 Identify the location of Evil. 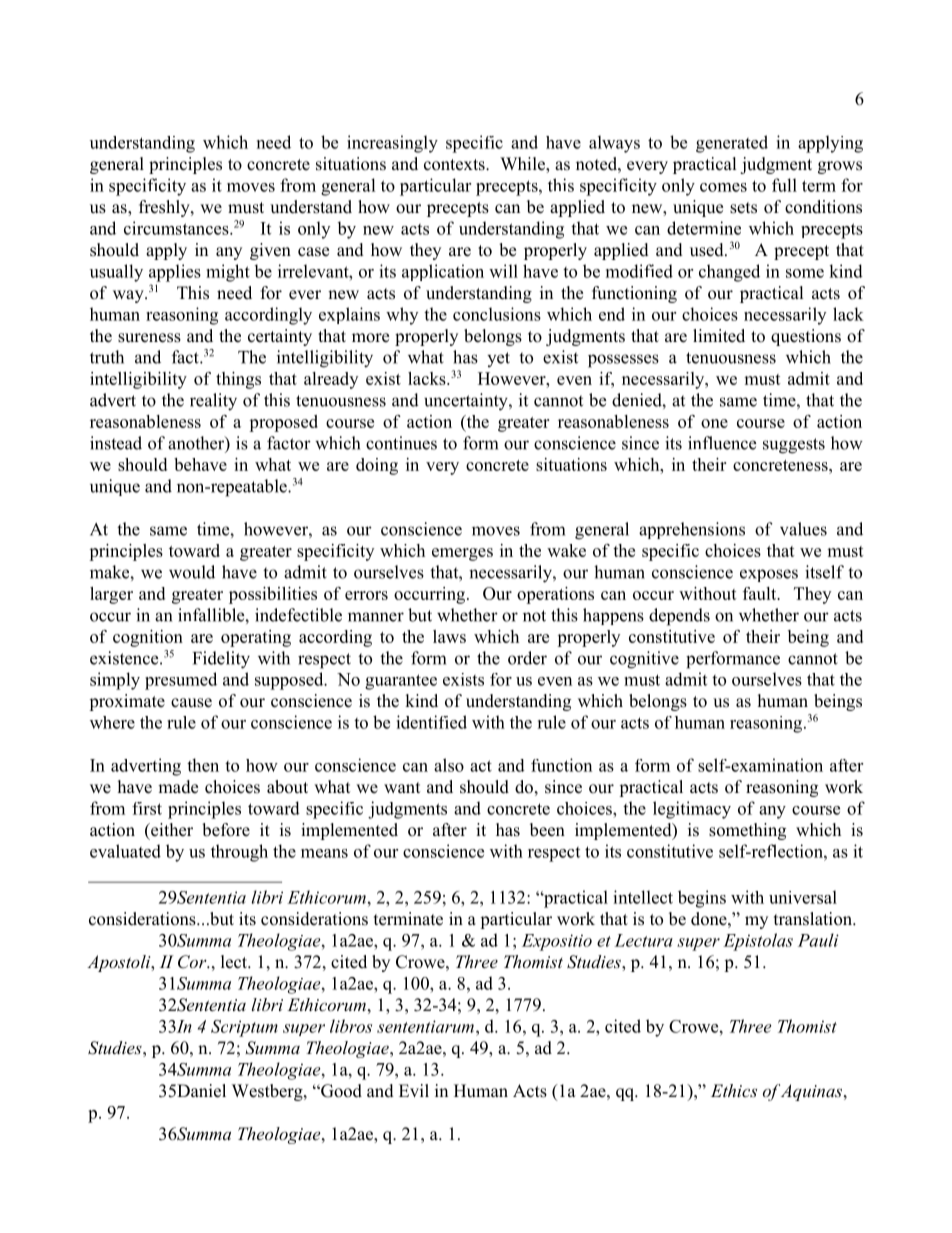
(414, 1090).
